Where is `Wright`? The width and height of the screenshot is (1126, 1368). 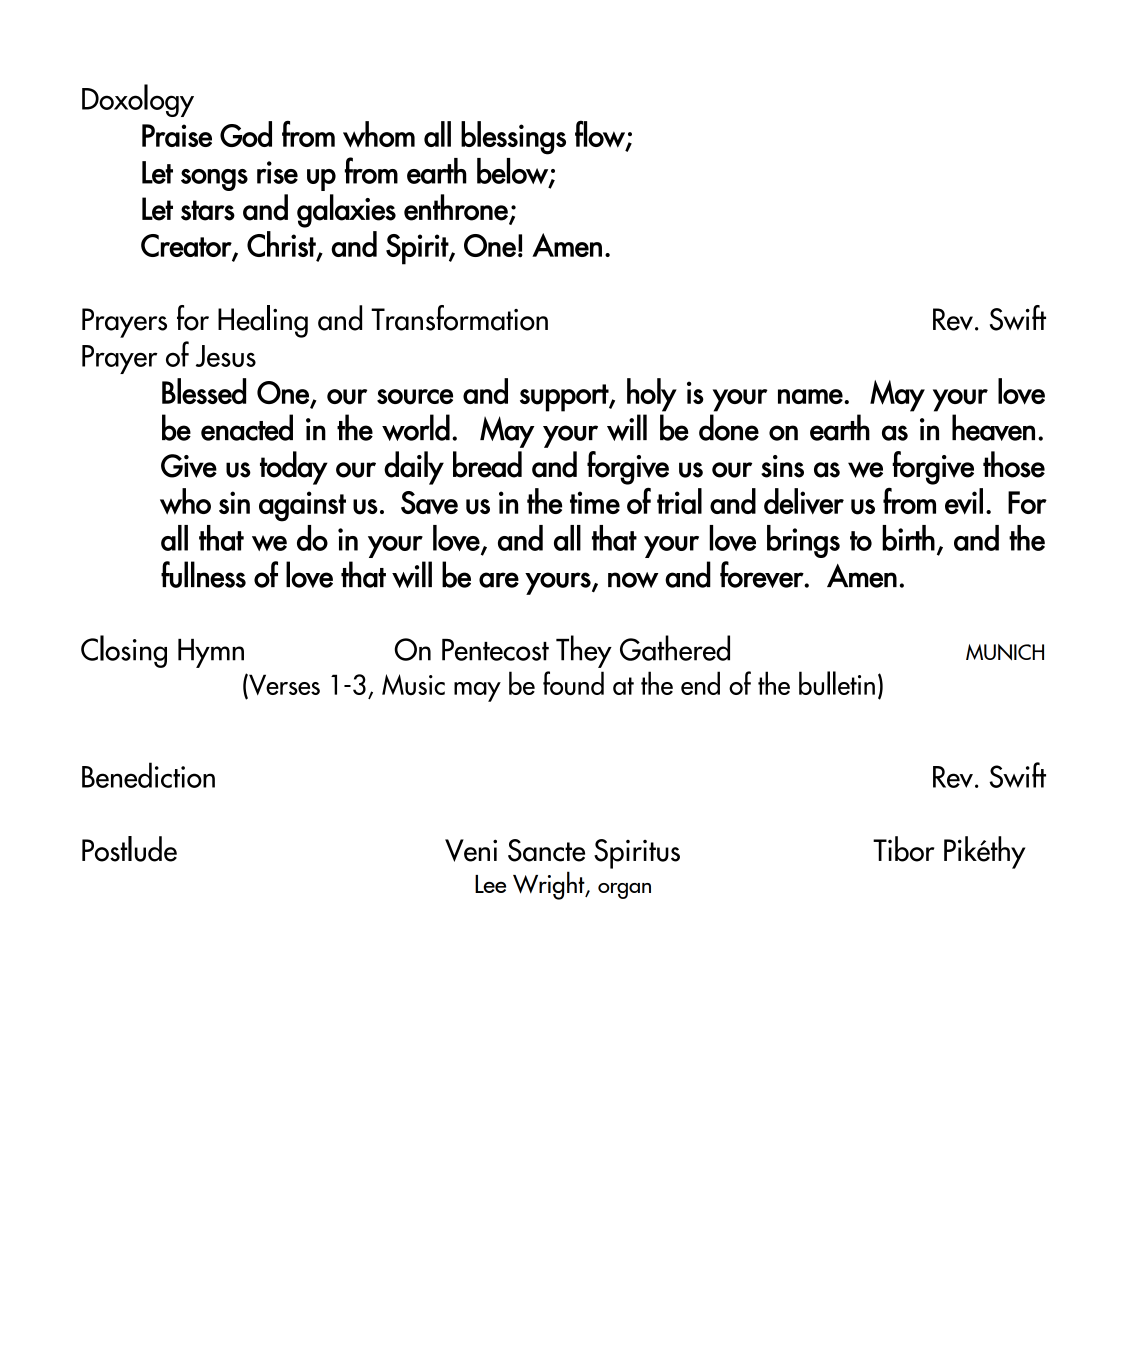
Wright is located at coordinates (550, 885).
